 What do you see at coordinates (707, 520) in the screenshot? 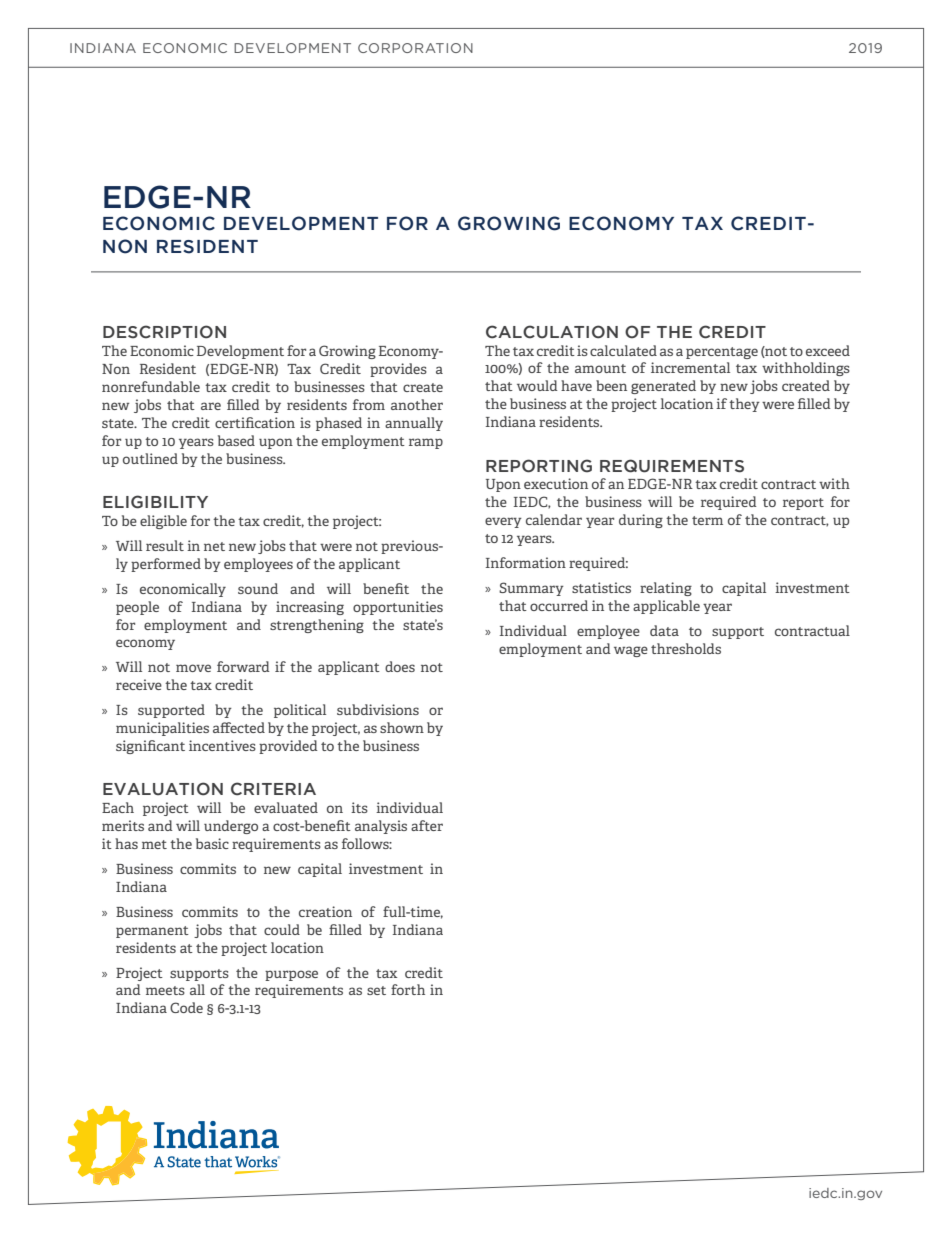
I see `term` at bounding box center [707, 520].
